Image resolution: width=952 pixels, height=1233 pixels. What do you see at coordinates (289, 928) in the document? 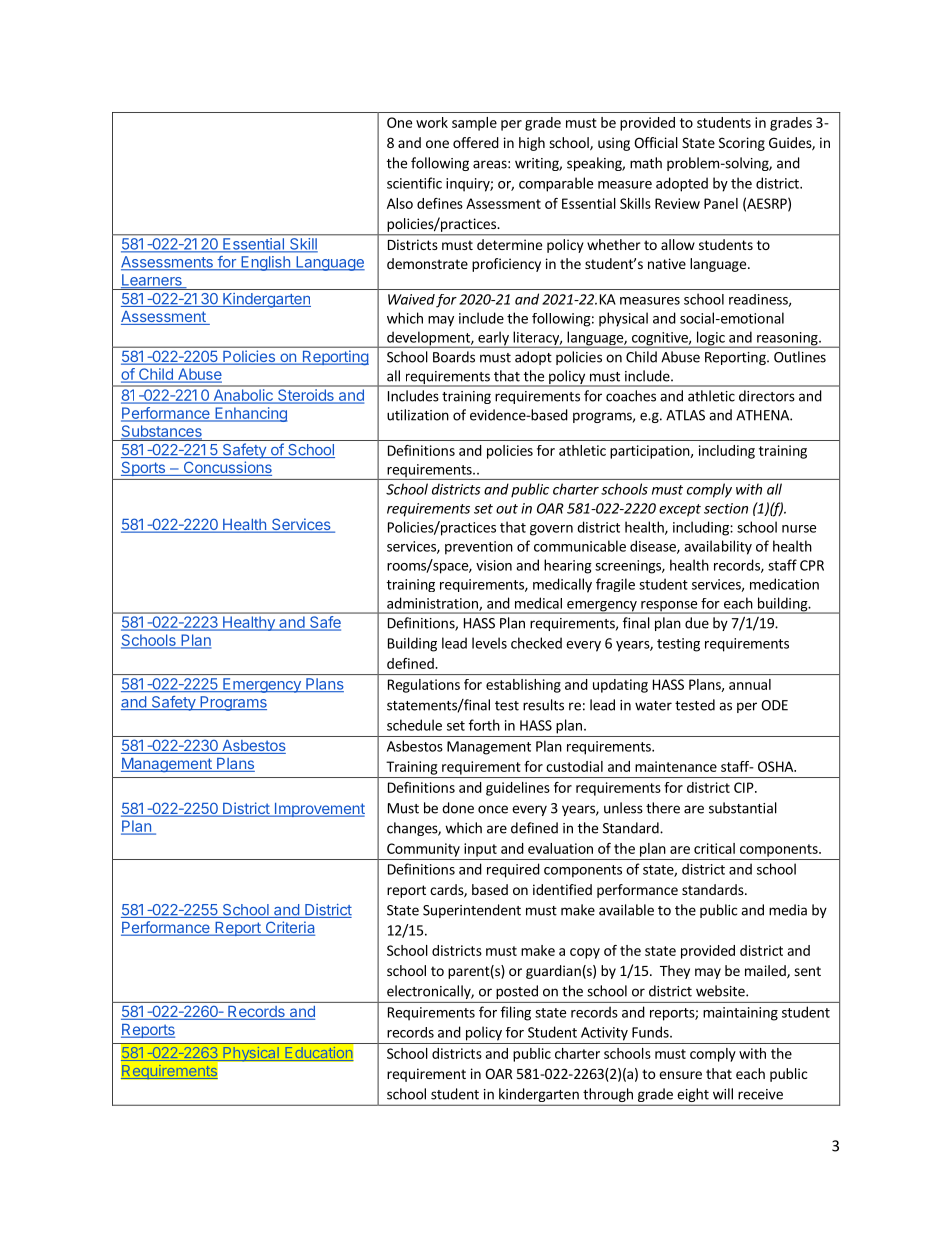
I see `Criteria` at bounding box center [289, 928].
